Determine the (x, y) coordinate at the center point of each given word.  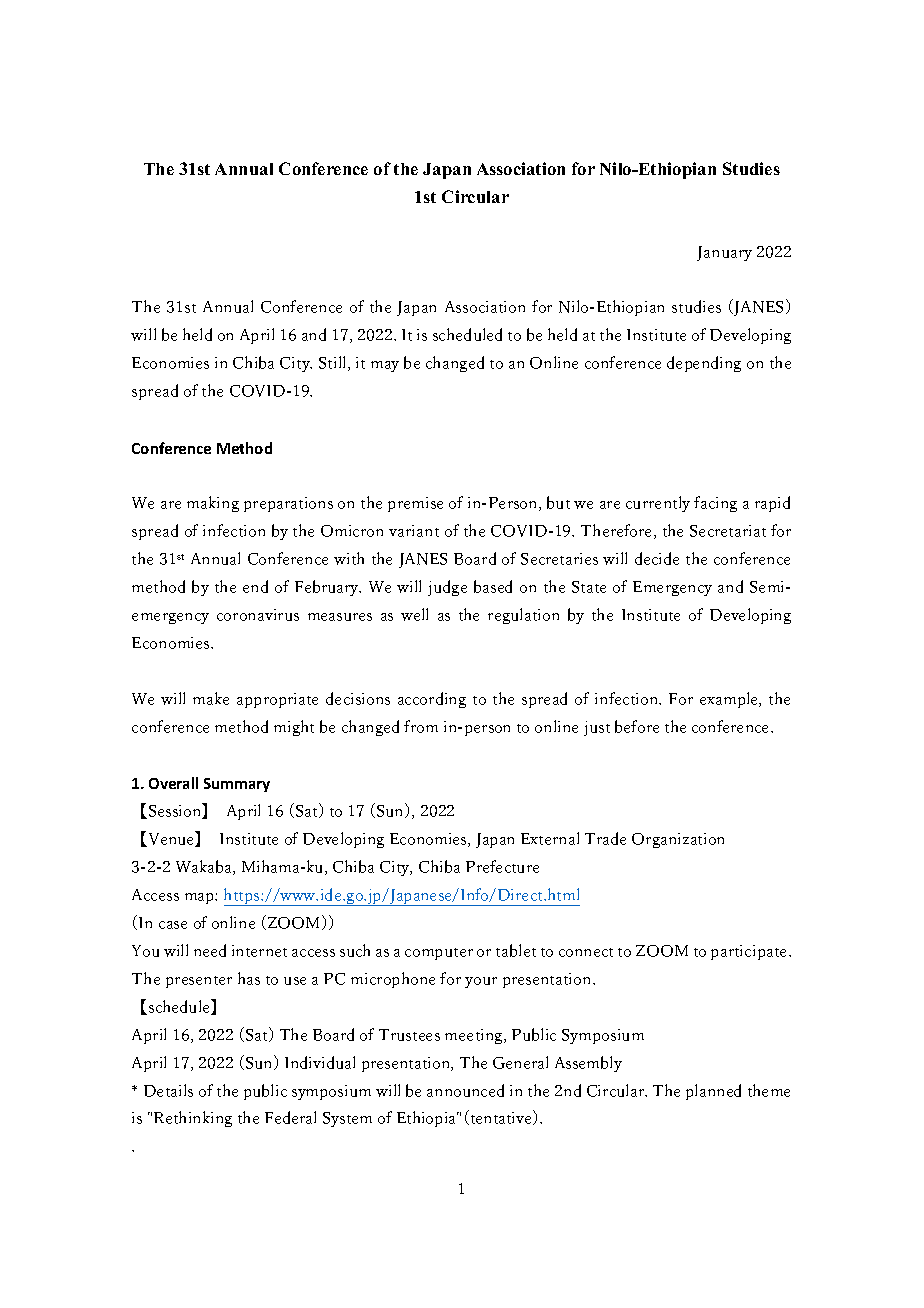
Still (334, 363)
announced (465, 1090)
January (724, 253)
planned (713, 1092)
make (211, 698)
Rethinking (193, 1119)
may (385, 366)
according (432, 700)
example (730, 700)
